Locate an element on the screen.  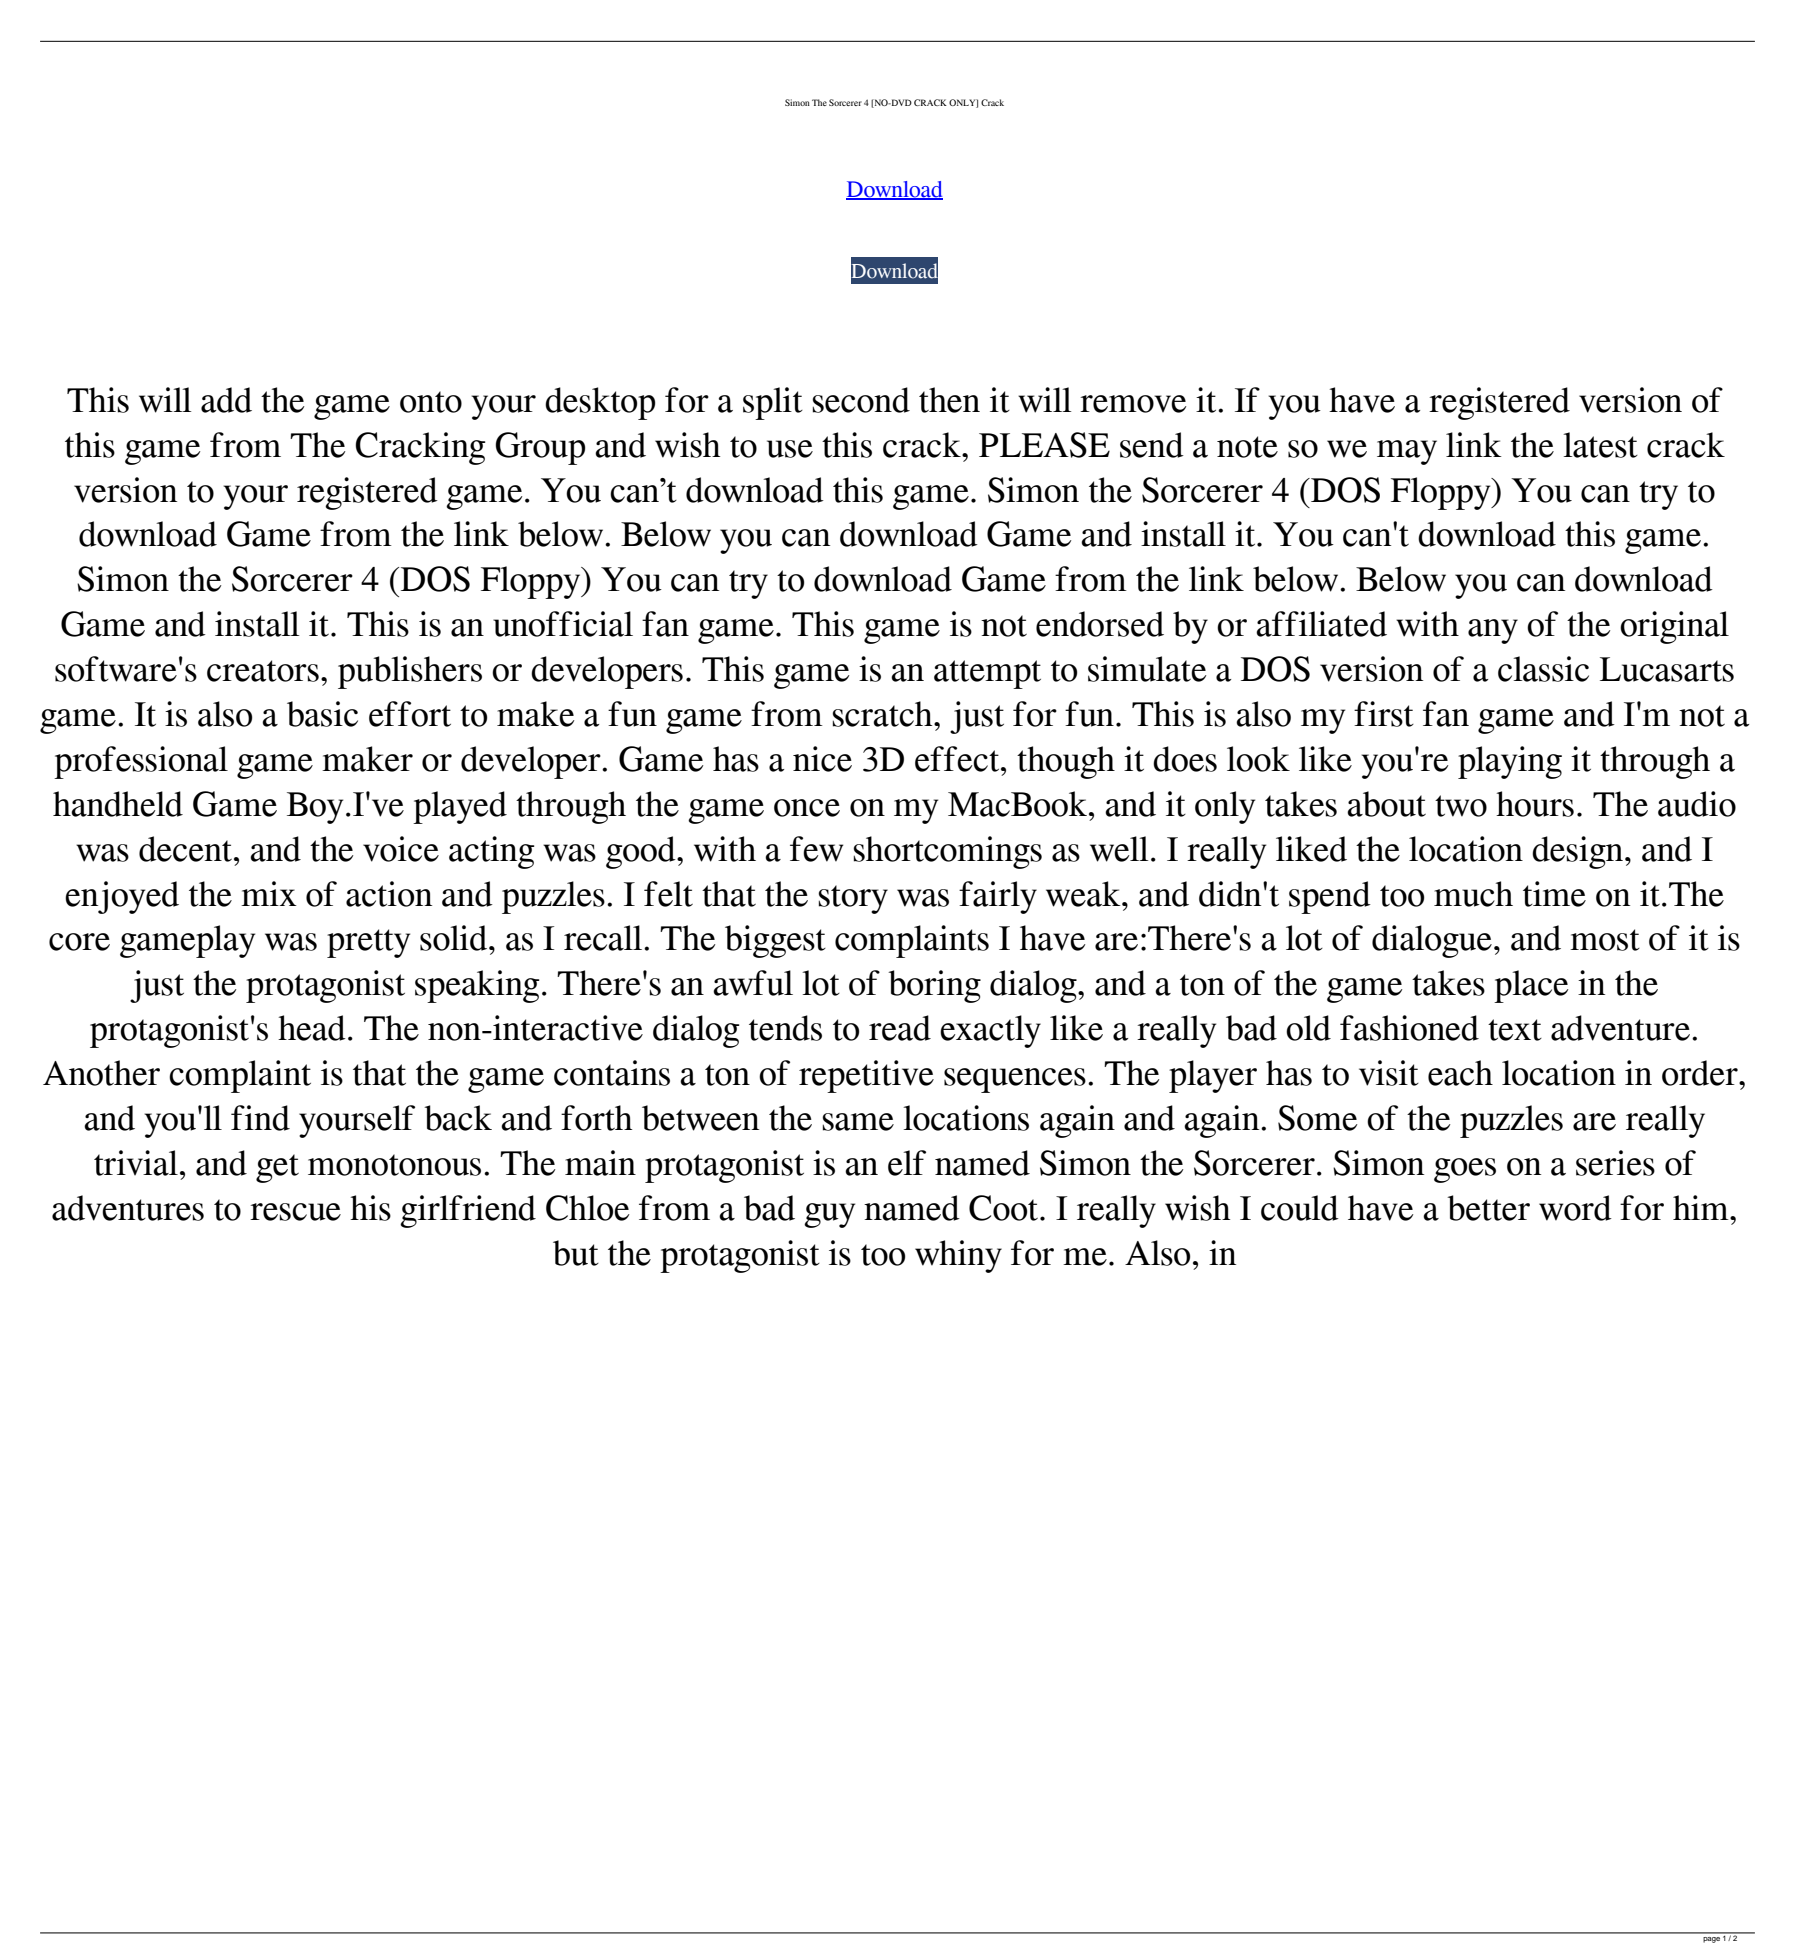
creators is located at coordinates (263, 671).
